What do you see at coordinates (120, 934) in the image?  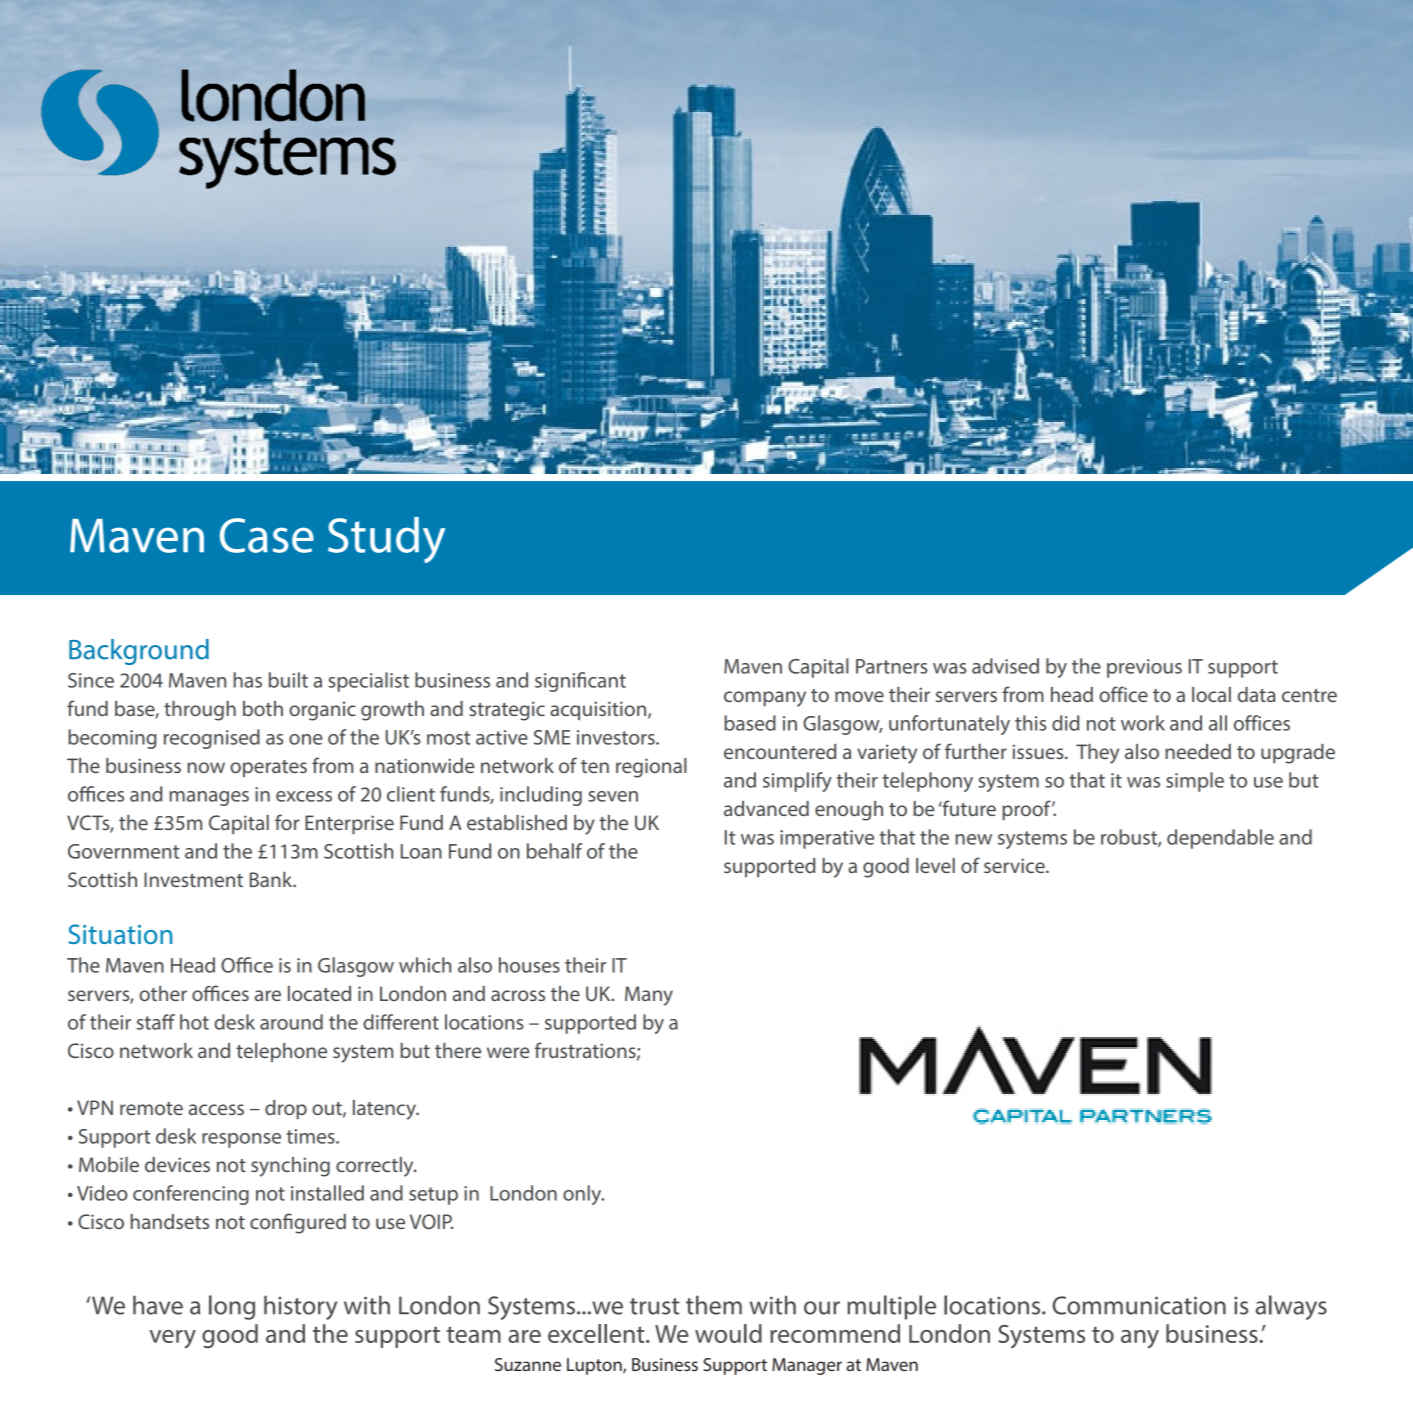 I see `Situation` at bounding box center [120, 934].
